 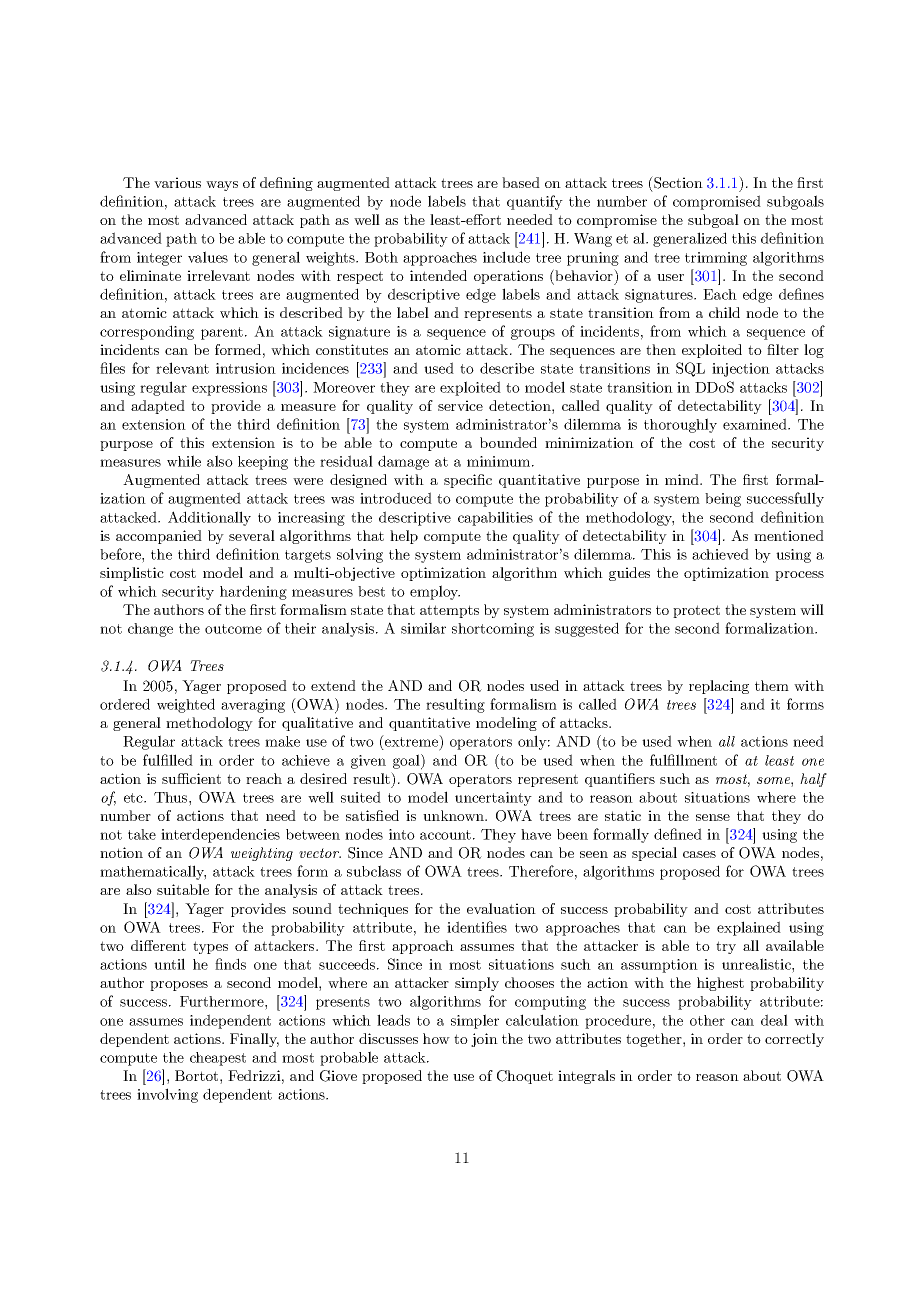 What do you see at coordinates (233, 629) in the screenshot?
I see `outcome` at bounding box center [233, 629].
